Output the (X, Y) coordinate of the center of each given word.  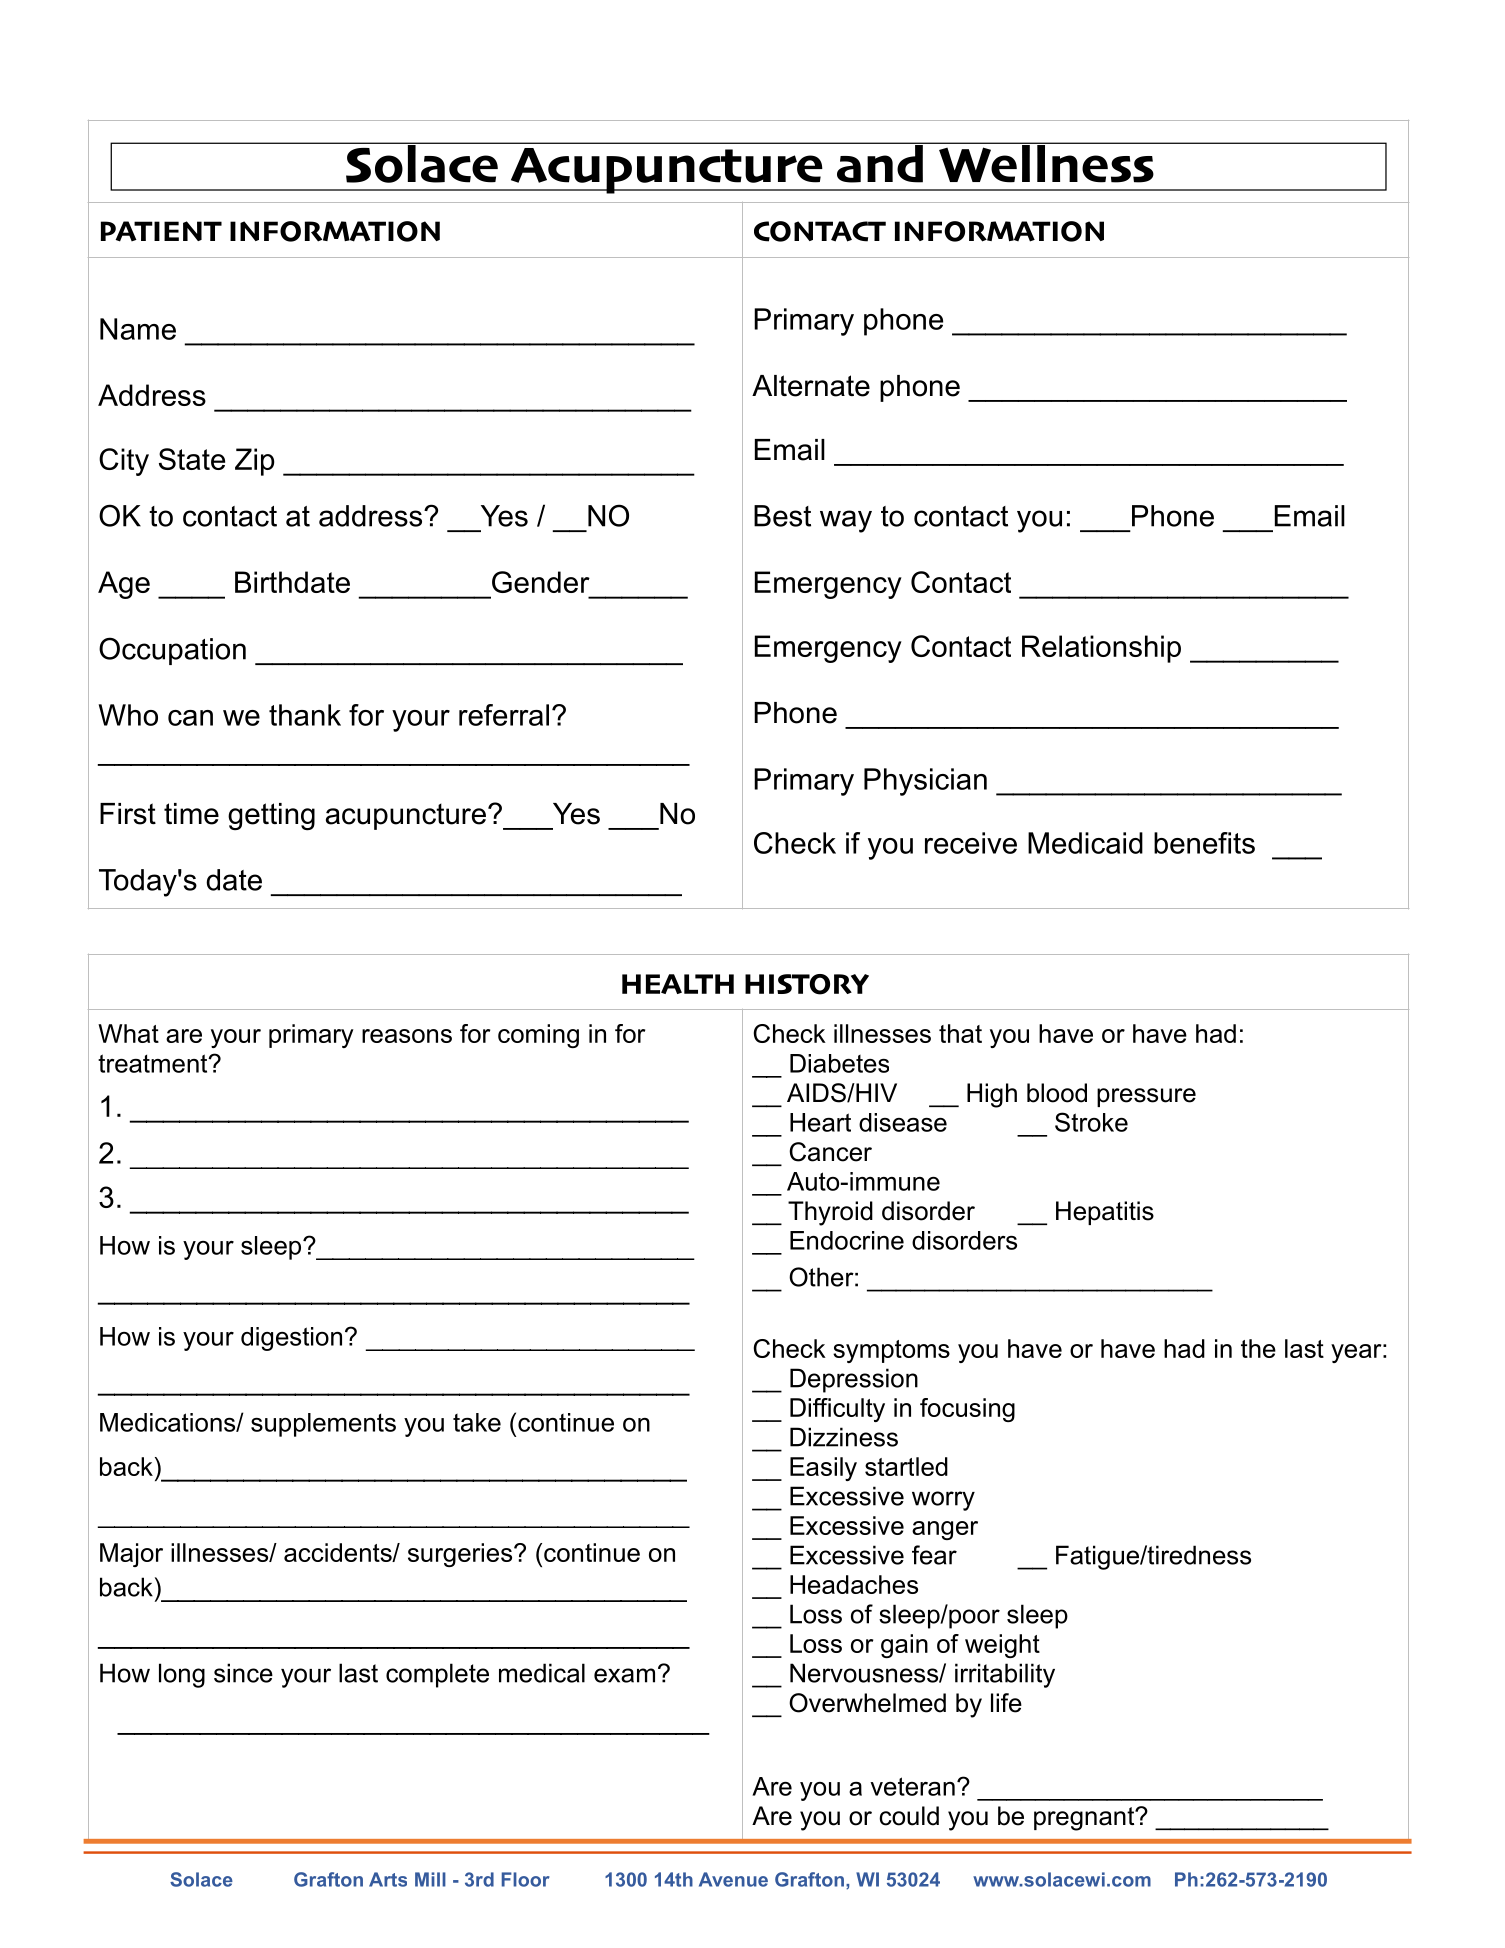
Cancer (830, 1152)
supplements (323, 1425)
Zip (254, 462)
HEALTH (678, 984)
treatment (154, 1063)
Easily (823, 1469)
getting (271, 817)
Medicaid (1085, 843)
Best (782, 516)
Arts (388, 1879)
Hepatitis (1105, 1213)
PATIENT (161, 231)
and (880, 163)
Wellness (1046, 163)
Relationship (1101, 649)
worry (943, 1501)
